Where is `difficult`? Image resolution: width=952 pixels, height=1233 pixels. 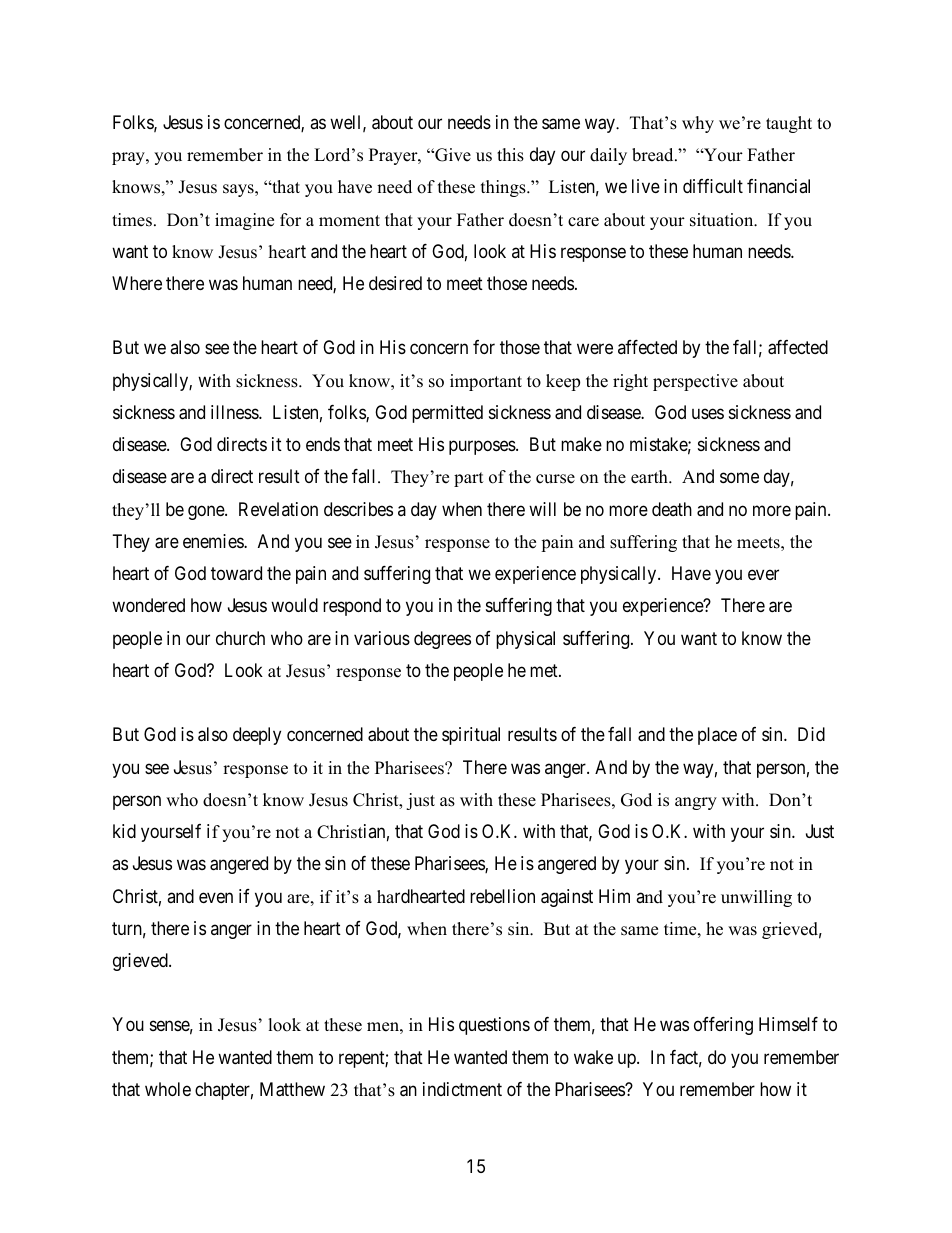 difficult is located at coordinates (713, 186).
